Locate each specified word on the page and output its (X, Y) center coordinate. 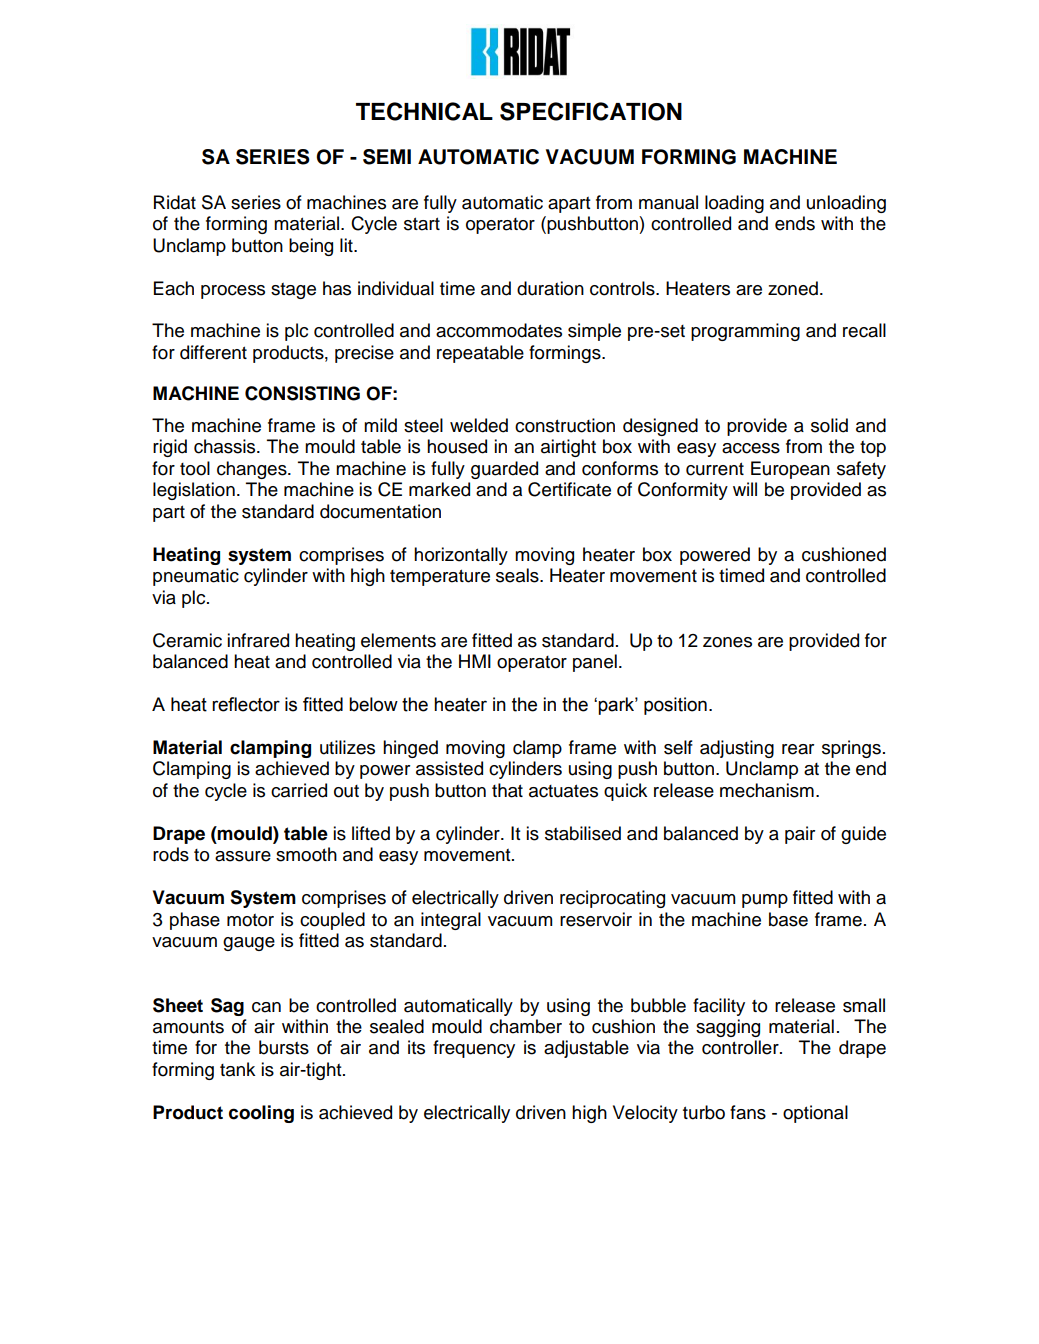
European (790, 470)
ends (795, 223)
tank (238, 1069)
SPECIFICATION (591, 111)
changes (253, 470)
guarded (504, 470)
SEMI (387, 157)
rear (798, 749)
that (507, 790)
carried (299, 790)
